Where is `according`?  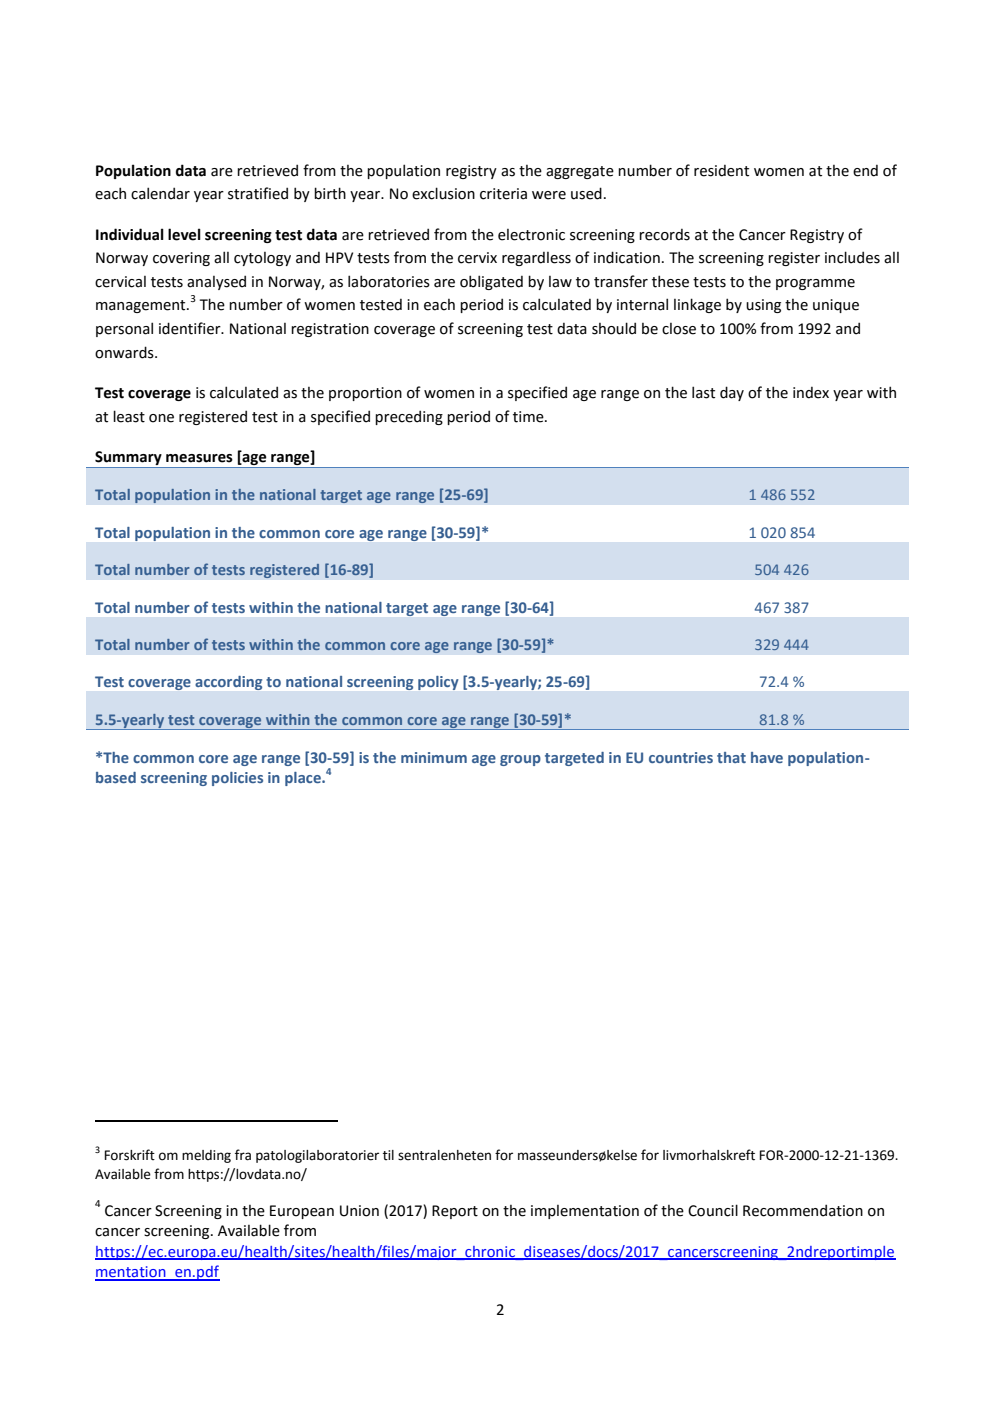
according is located at coordinates (228, 683).
